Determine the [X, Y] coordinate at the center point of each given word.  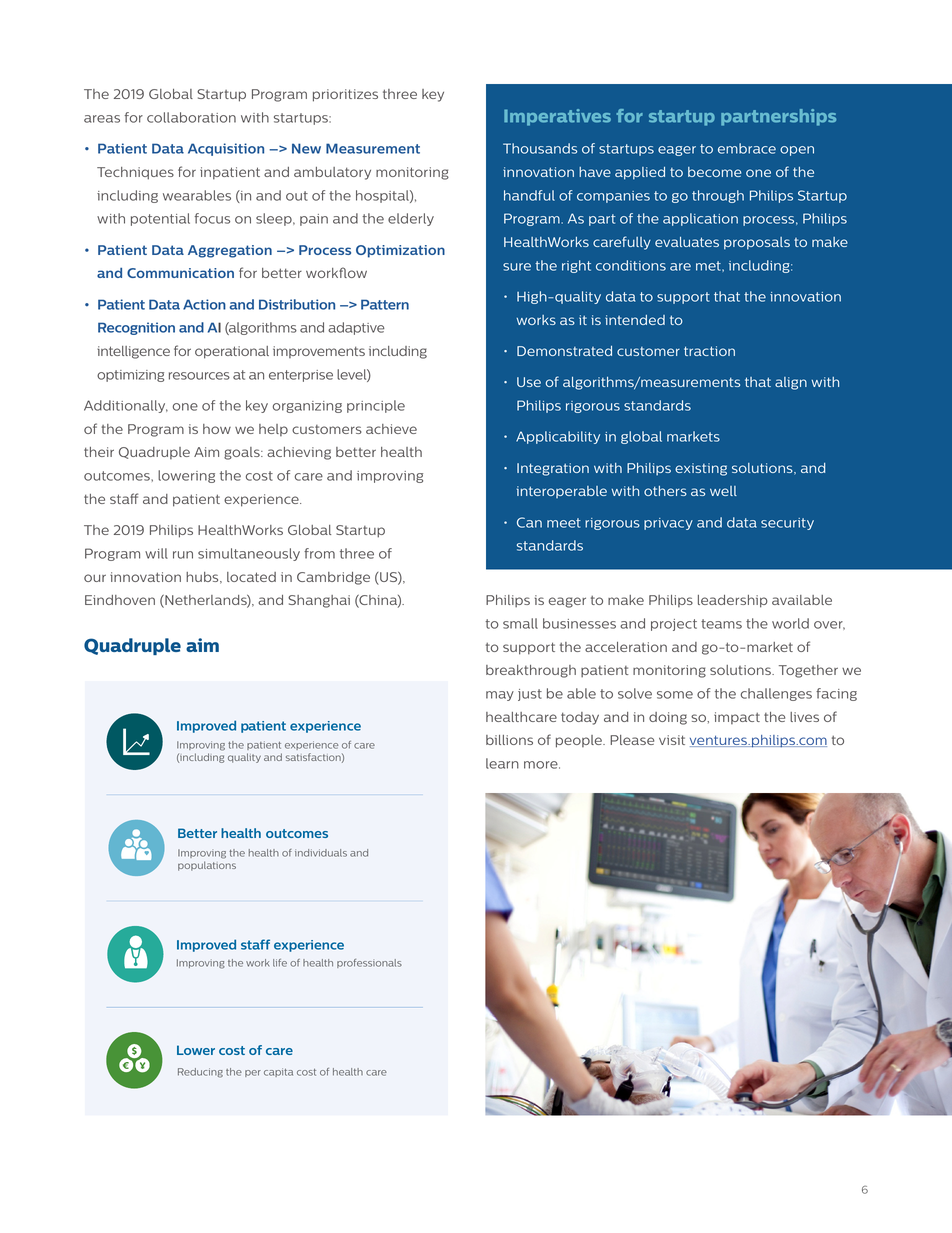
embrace [747, 148]
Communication [180, 273]
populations [207, 866]
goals [243, 453]
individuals [321, 853]
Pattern [385, 304]
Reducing [200, 1073]
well [723, 491]
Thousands [540, 148]
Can [529, 522]
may [500, 696]
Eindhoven [120, 600]
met [709, 266]
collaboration [191, 117]
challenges [776, 694]
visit [672, 740]
